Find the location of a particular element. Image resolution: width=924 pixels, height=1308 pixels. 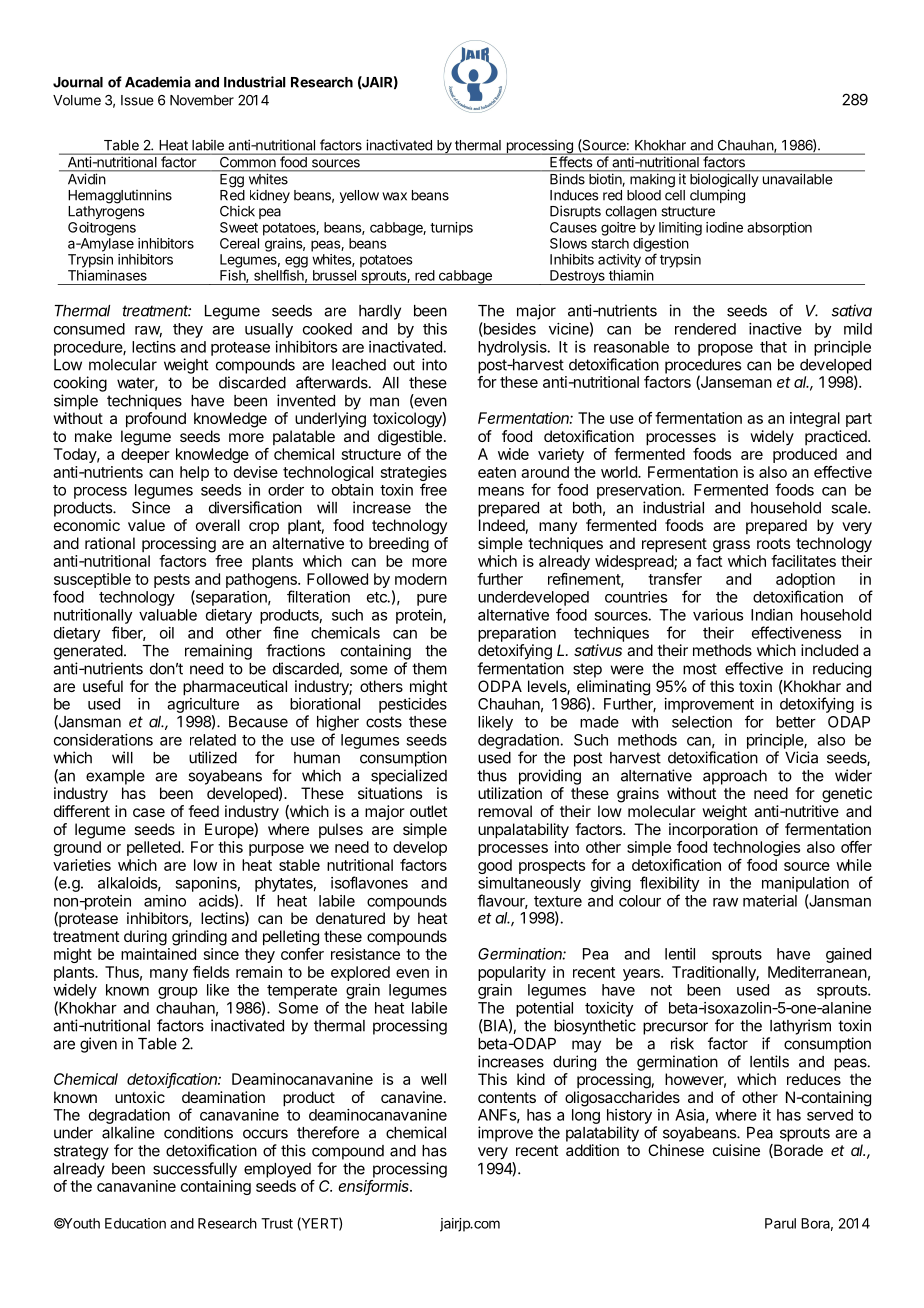

removal is located at coordinates (505, 811).
